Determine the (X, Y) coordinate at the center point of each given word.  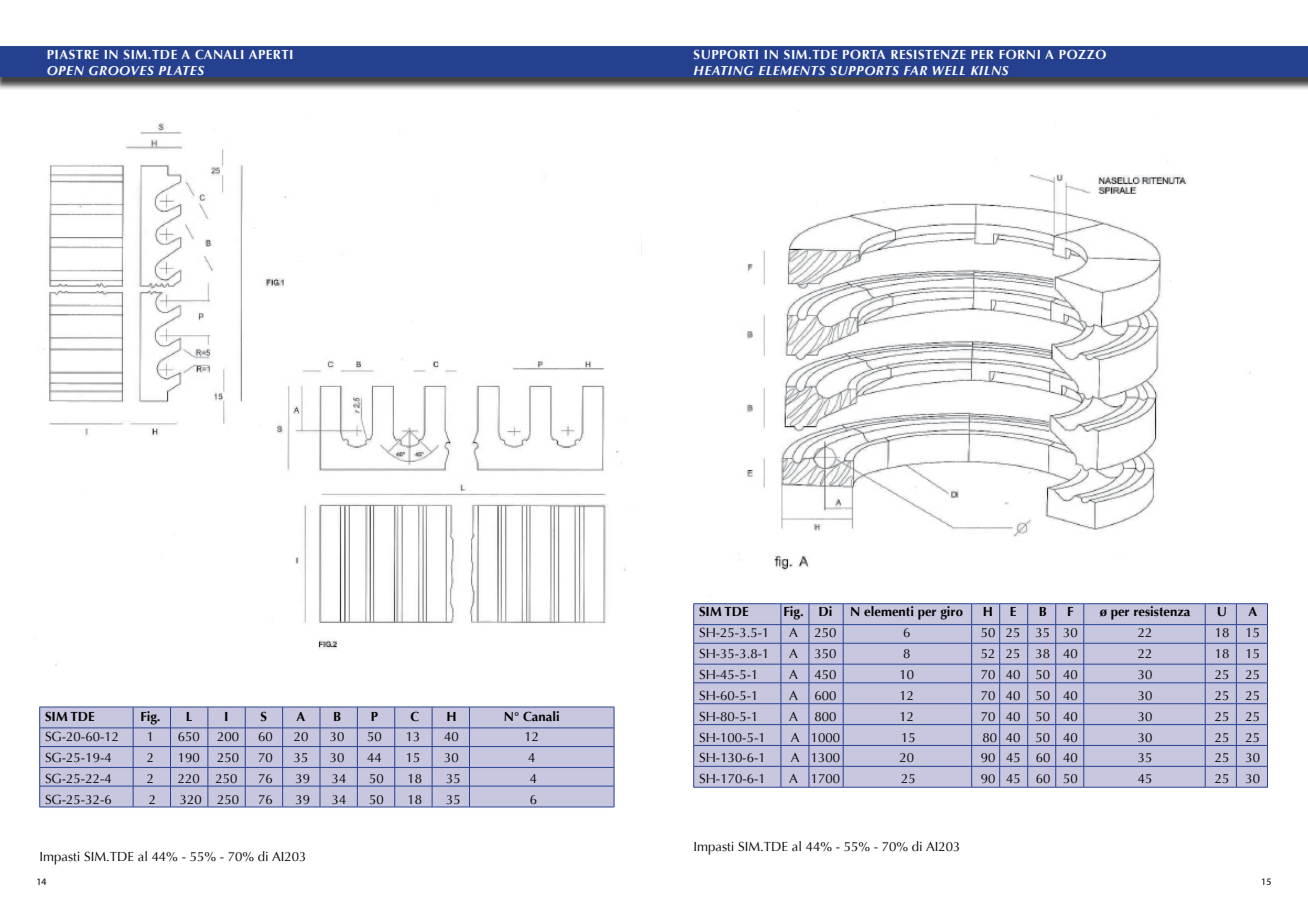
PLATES (181, 70)
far (915, 70)
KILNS (990, 70)
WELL (948, 70)
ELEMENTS (792, 70)
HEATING (723, 70)
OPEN (65, 70)
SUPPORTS (864, 70)
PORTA (864, 54)
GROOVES (121, 70)
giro (951, 613)
